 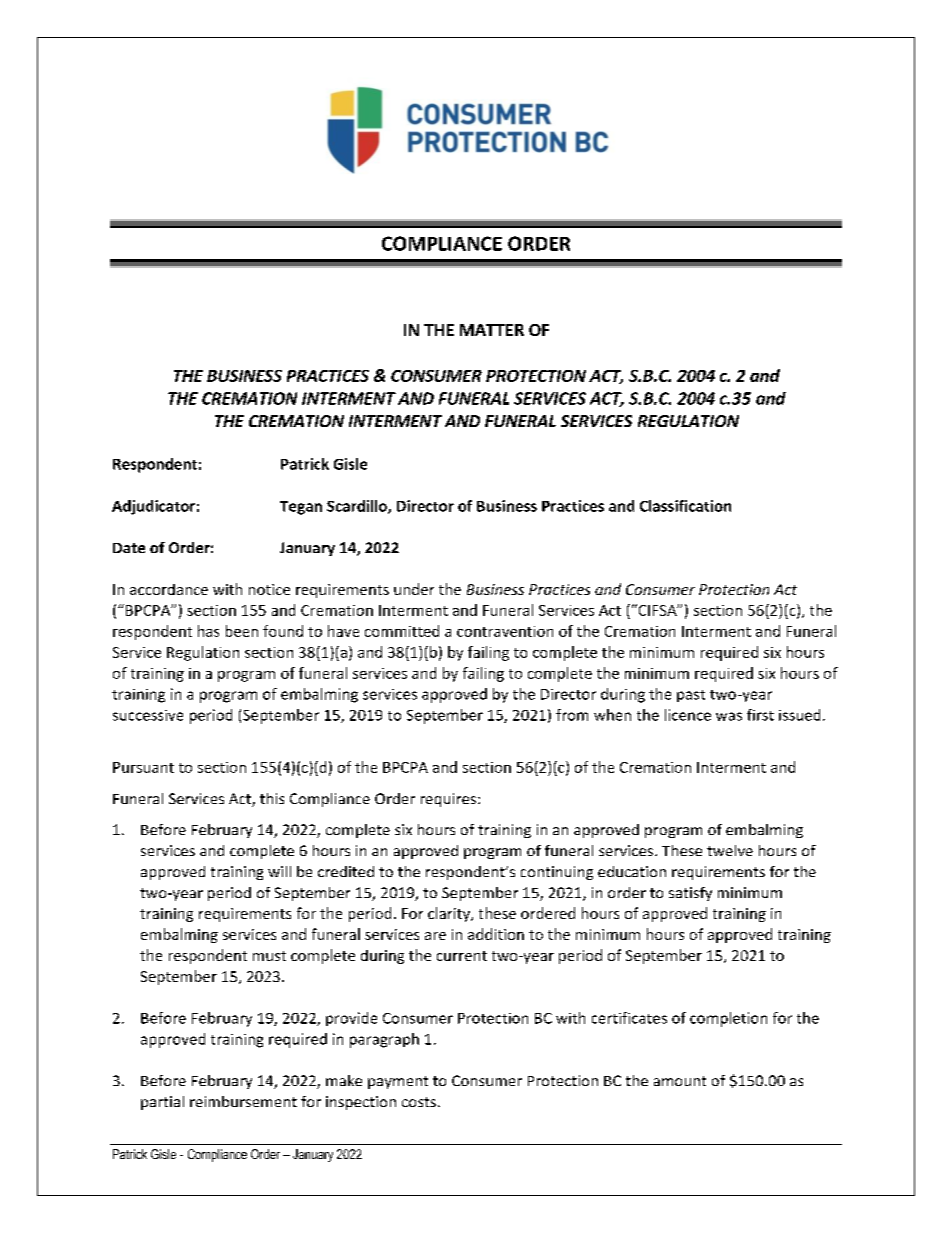 I want to click on reimbursement, so click(x=243, y=1101).
